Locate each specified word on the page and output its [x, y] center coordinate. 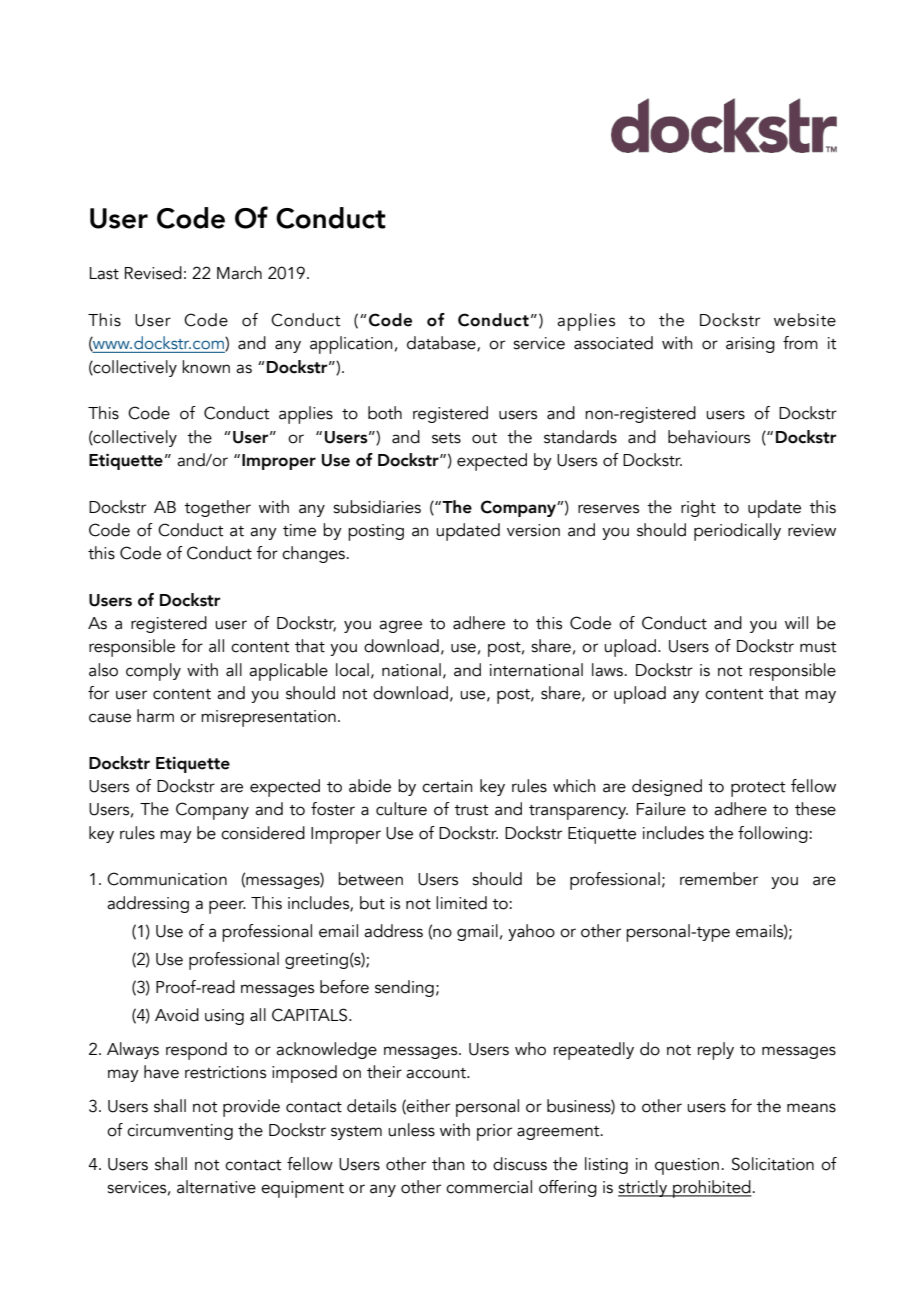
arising [750, 345]
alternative [216, 1187]
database [442, 344]
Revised [153, 273]
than [448, 1164]
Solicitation [773, 1164]
